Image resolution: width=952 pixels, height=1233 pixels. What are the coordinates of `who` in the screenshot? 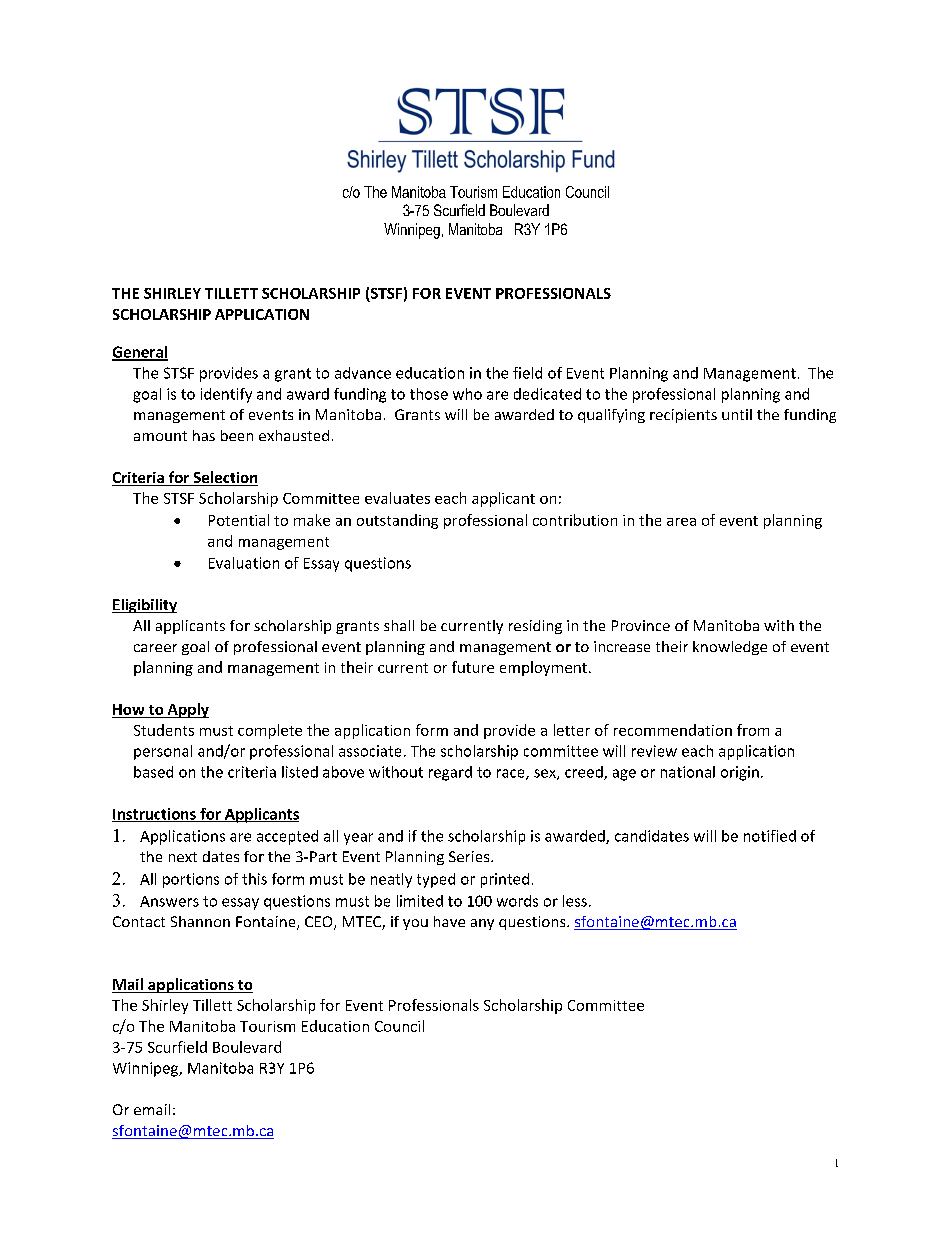 It's located at (467, 394).
